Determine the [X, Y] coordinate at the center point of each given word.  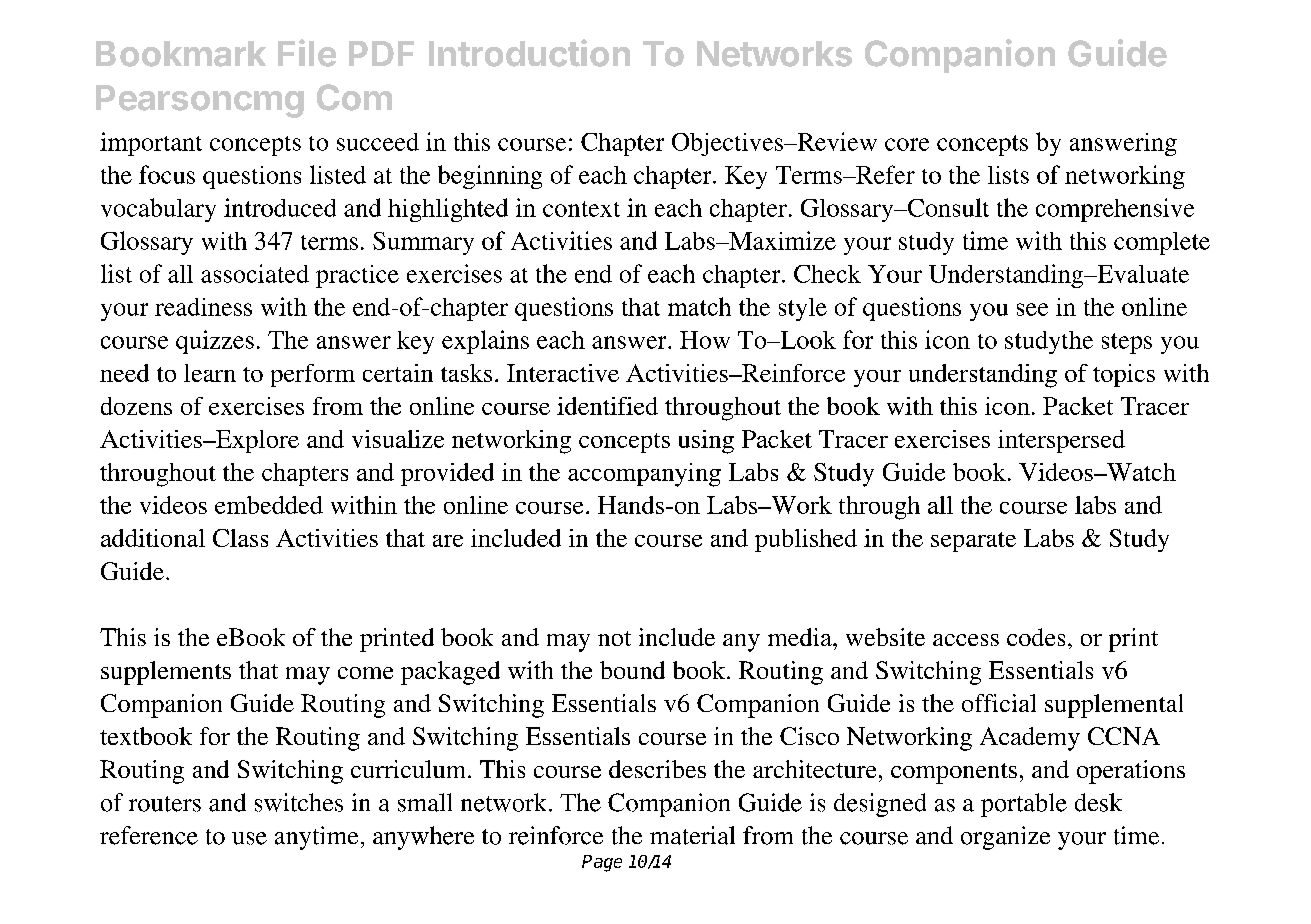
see [1032, 309]
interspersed [1061, 441]
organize [1005, 838]
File [307, 53]
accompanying [644, 475]
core [907, 144]
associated [255, 273]
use [249, 838]
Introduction [529, 53]
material [692, 835]
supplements [166, 673]
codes [1036, 637]
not [614, 638]
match [699, 306]
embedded [269, 505]
